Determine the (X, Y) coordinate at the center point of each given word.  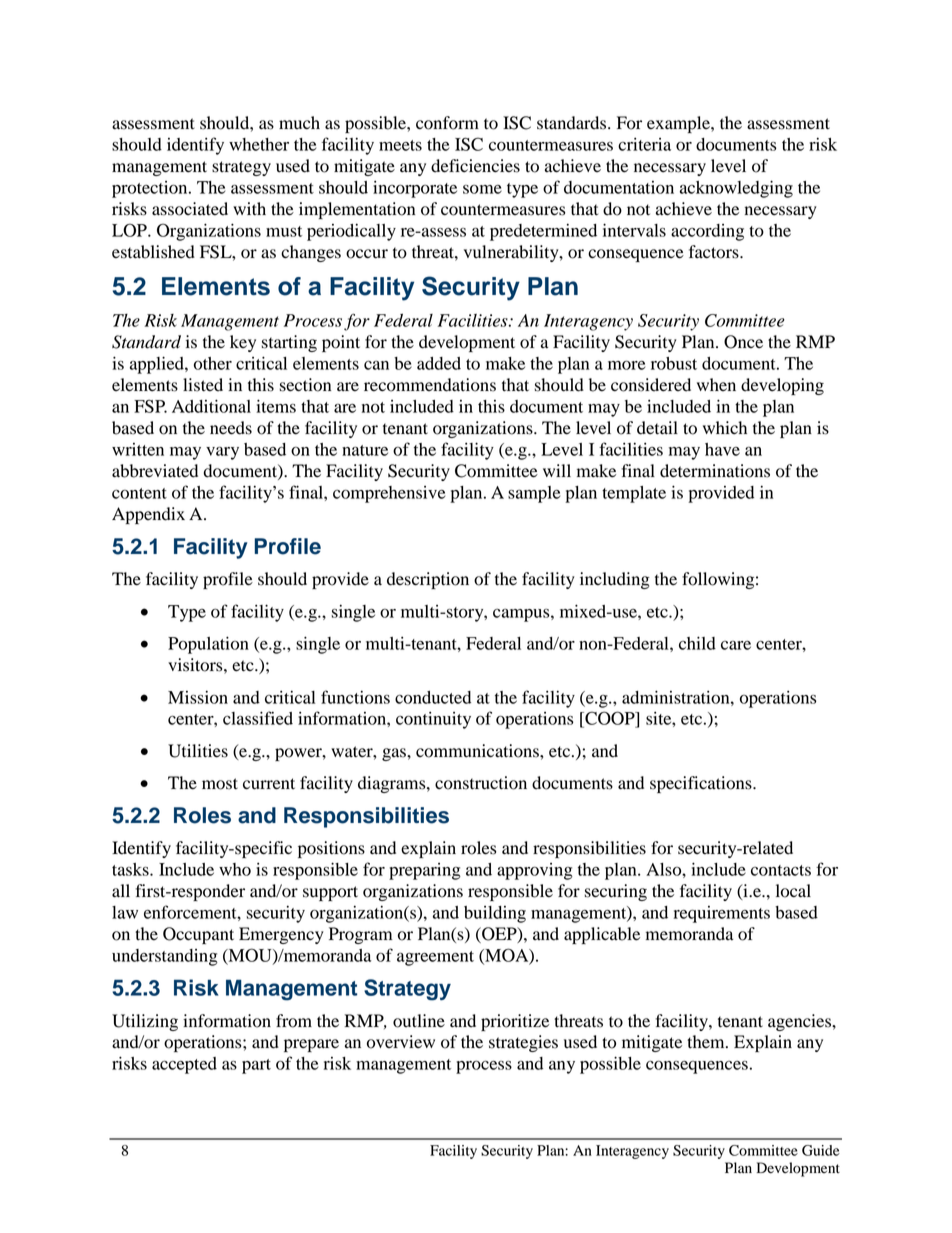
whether (259, 144)
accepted (184, 1065)
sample (534, 494)
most (220, 784)
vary (222, 453)
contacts (781, 870)
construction (481, 783)
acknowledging (736, 189)
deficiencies (475, 166)
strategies (523, 1043)
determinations (715, 471)
